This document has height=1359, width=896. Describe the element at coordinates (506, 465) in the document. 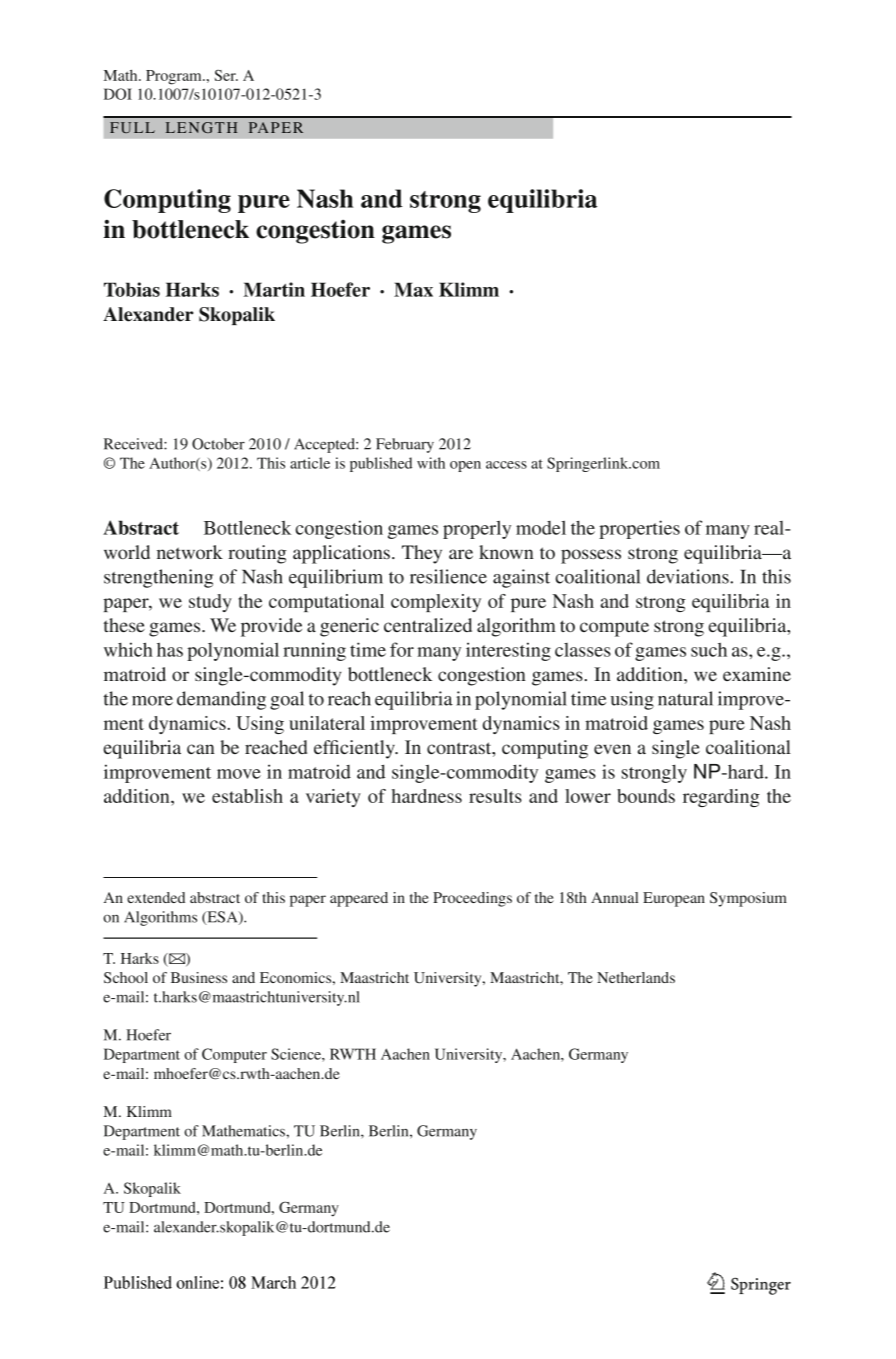

I see `access` at that location.
